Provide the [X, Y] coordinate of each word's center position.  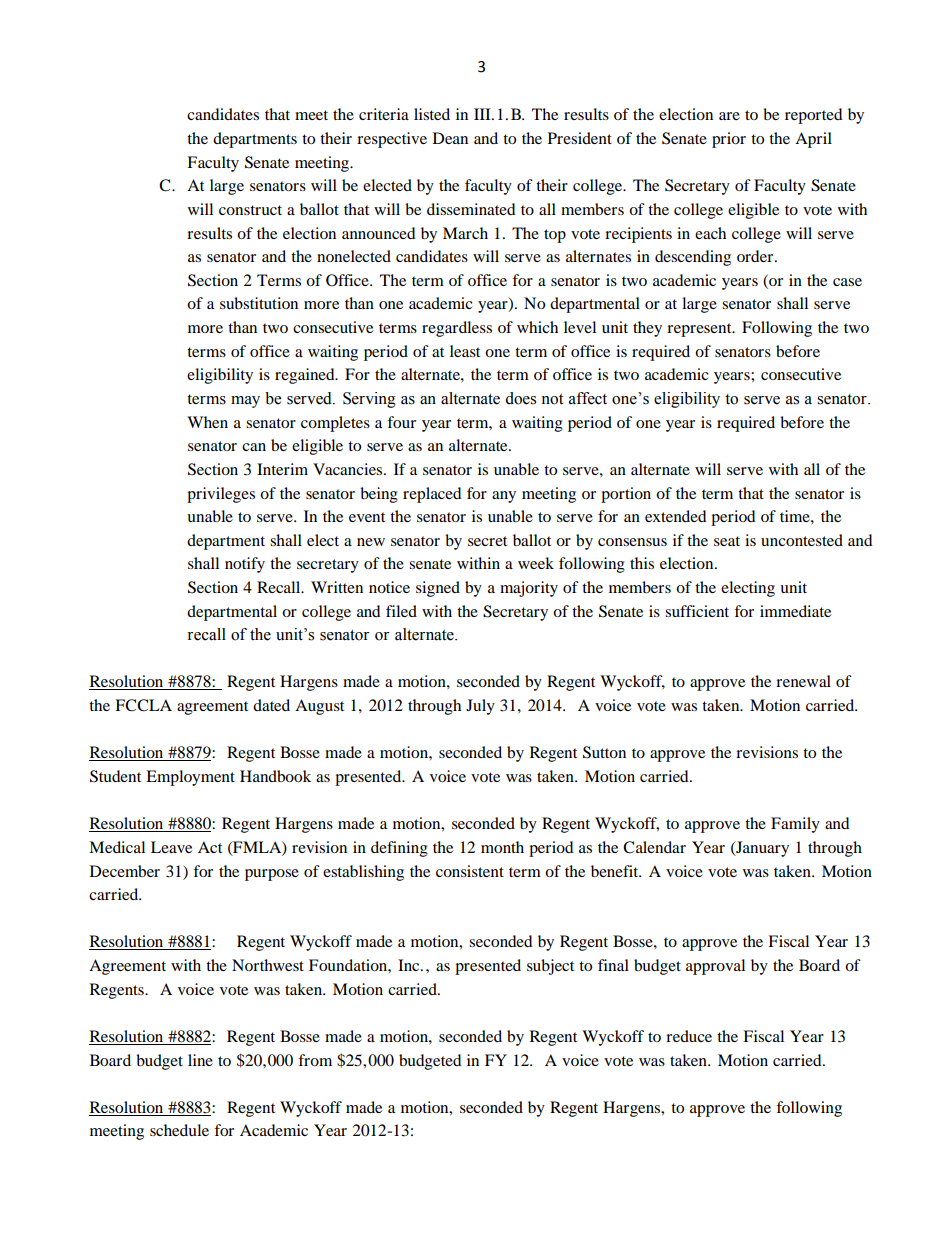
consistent [470, 871]
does [520, 398]
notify [245, 565]
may [245, 402]
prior [729, 140]
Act [210, 847]
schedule [179, 1130]
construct [250, 210]
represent [700, 330]
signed [438, 589]
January [761, 849]
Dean [450, 138]
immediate [795, 611]
